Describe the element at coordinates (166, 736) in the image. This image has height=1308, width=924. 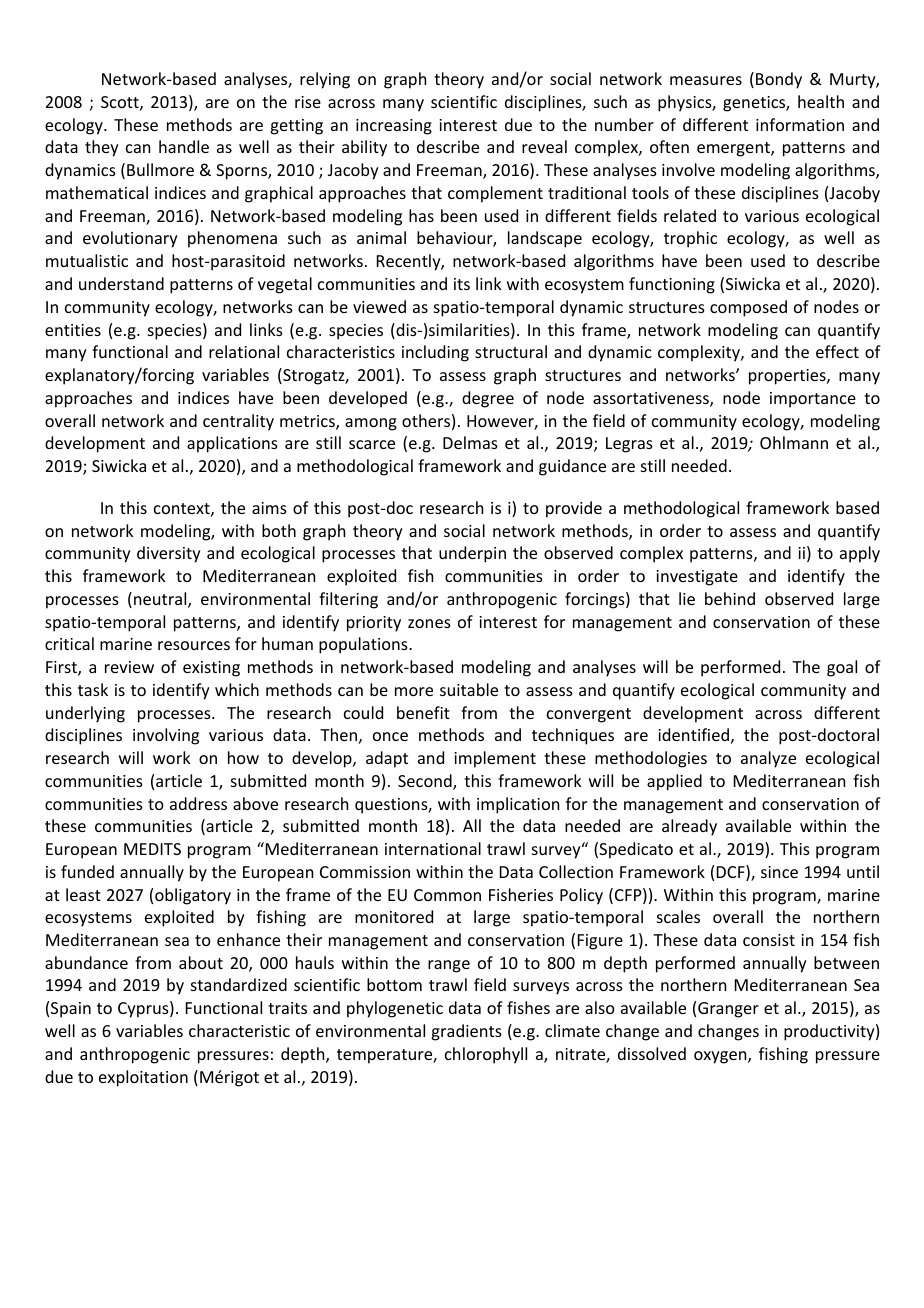
I see `involving` at that location.
